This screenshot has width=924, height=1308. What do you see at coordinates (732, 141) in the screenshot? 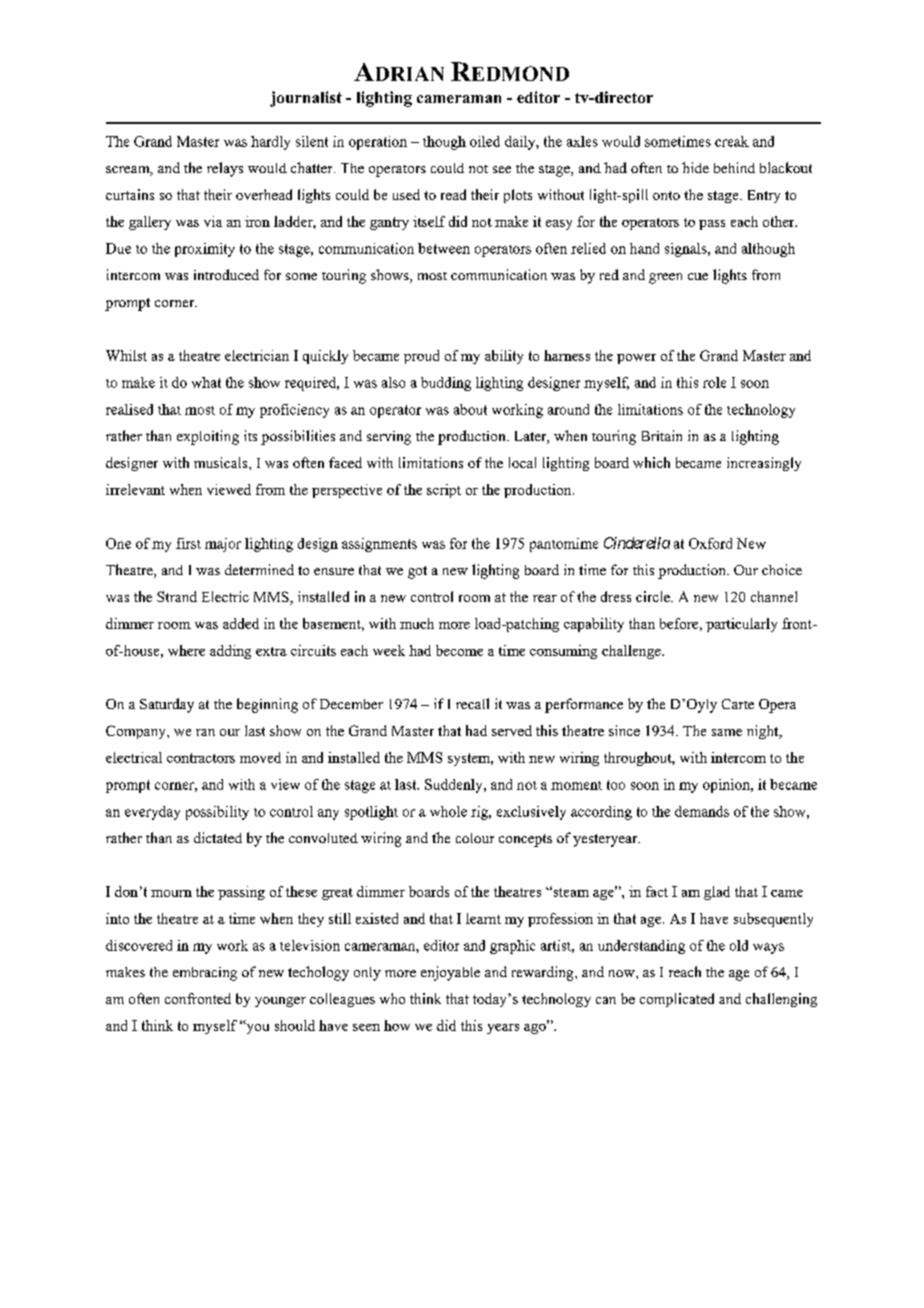
I see `creak` at bounding box center [732, 141].
